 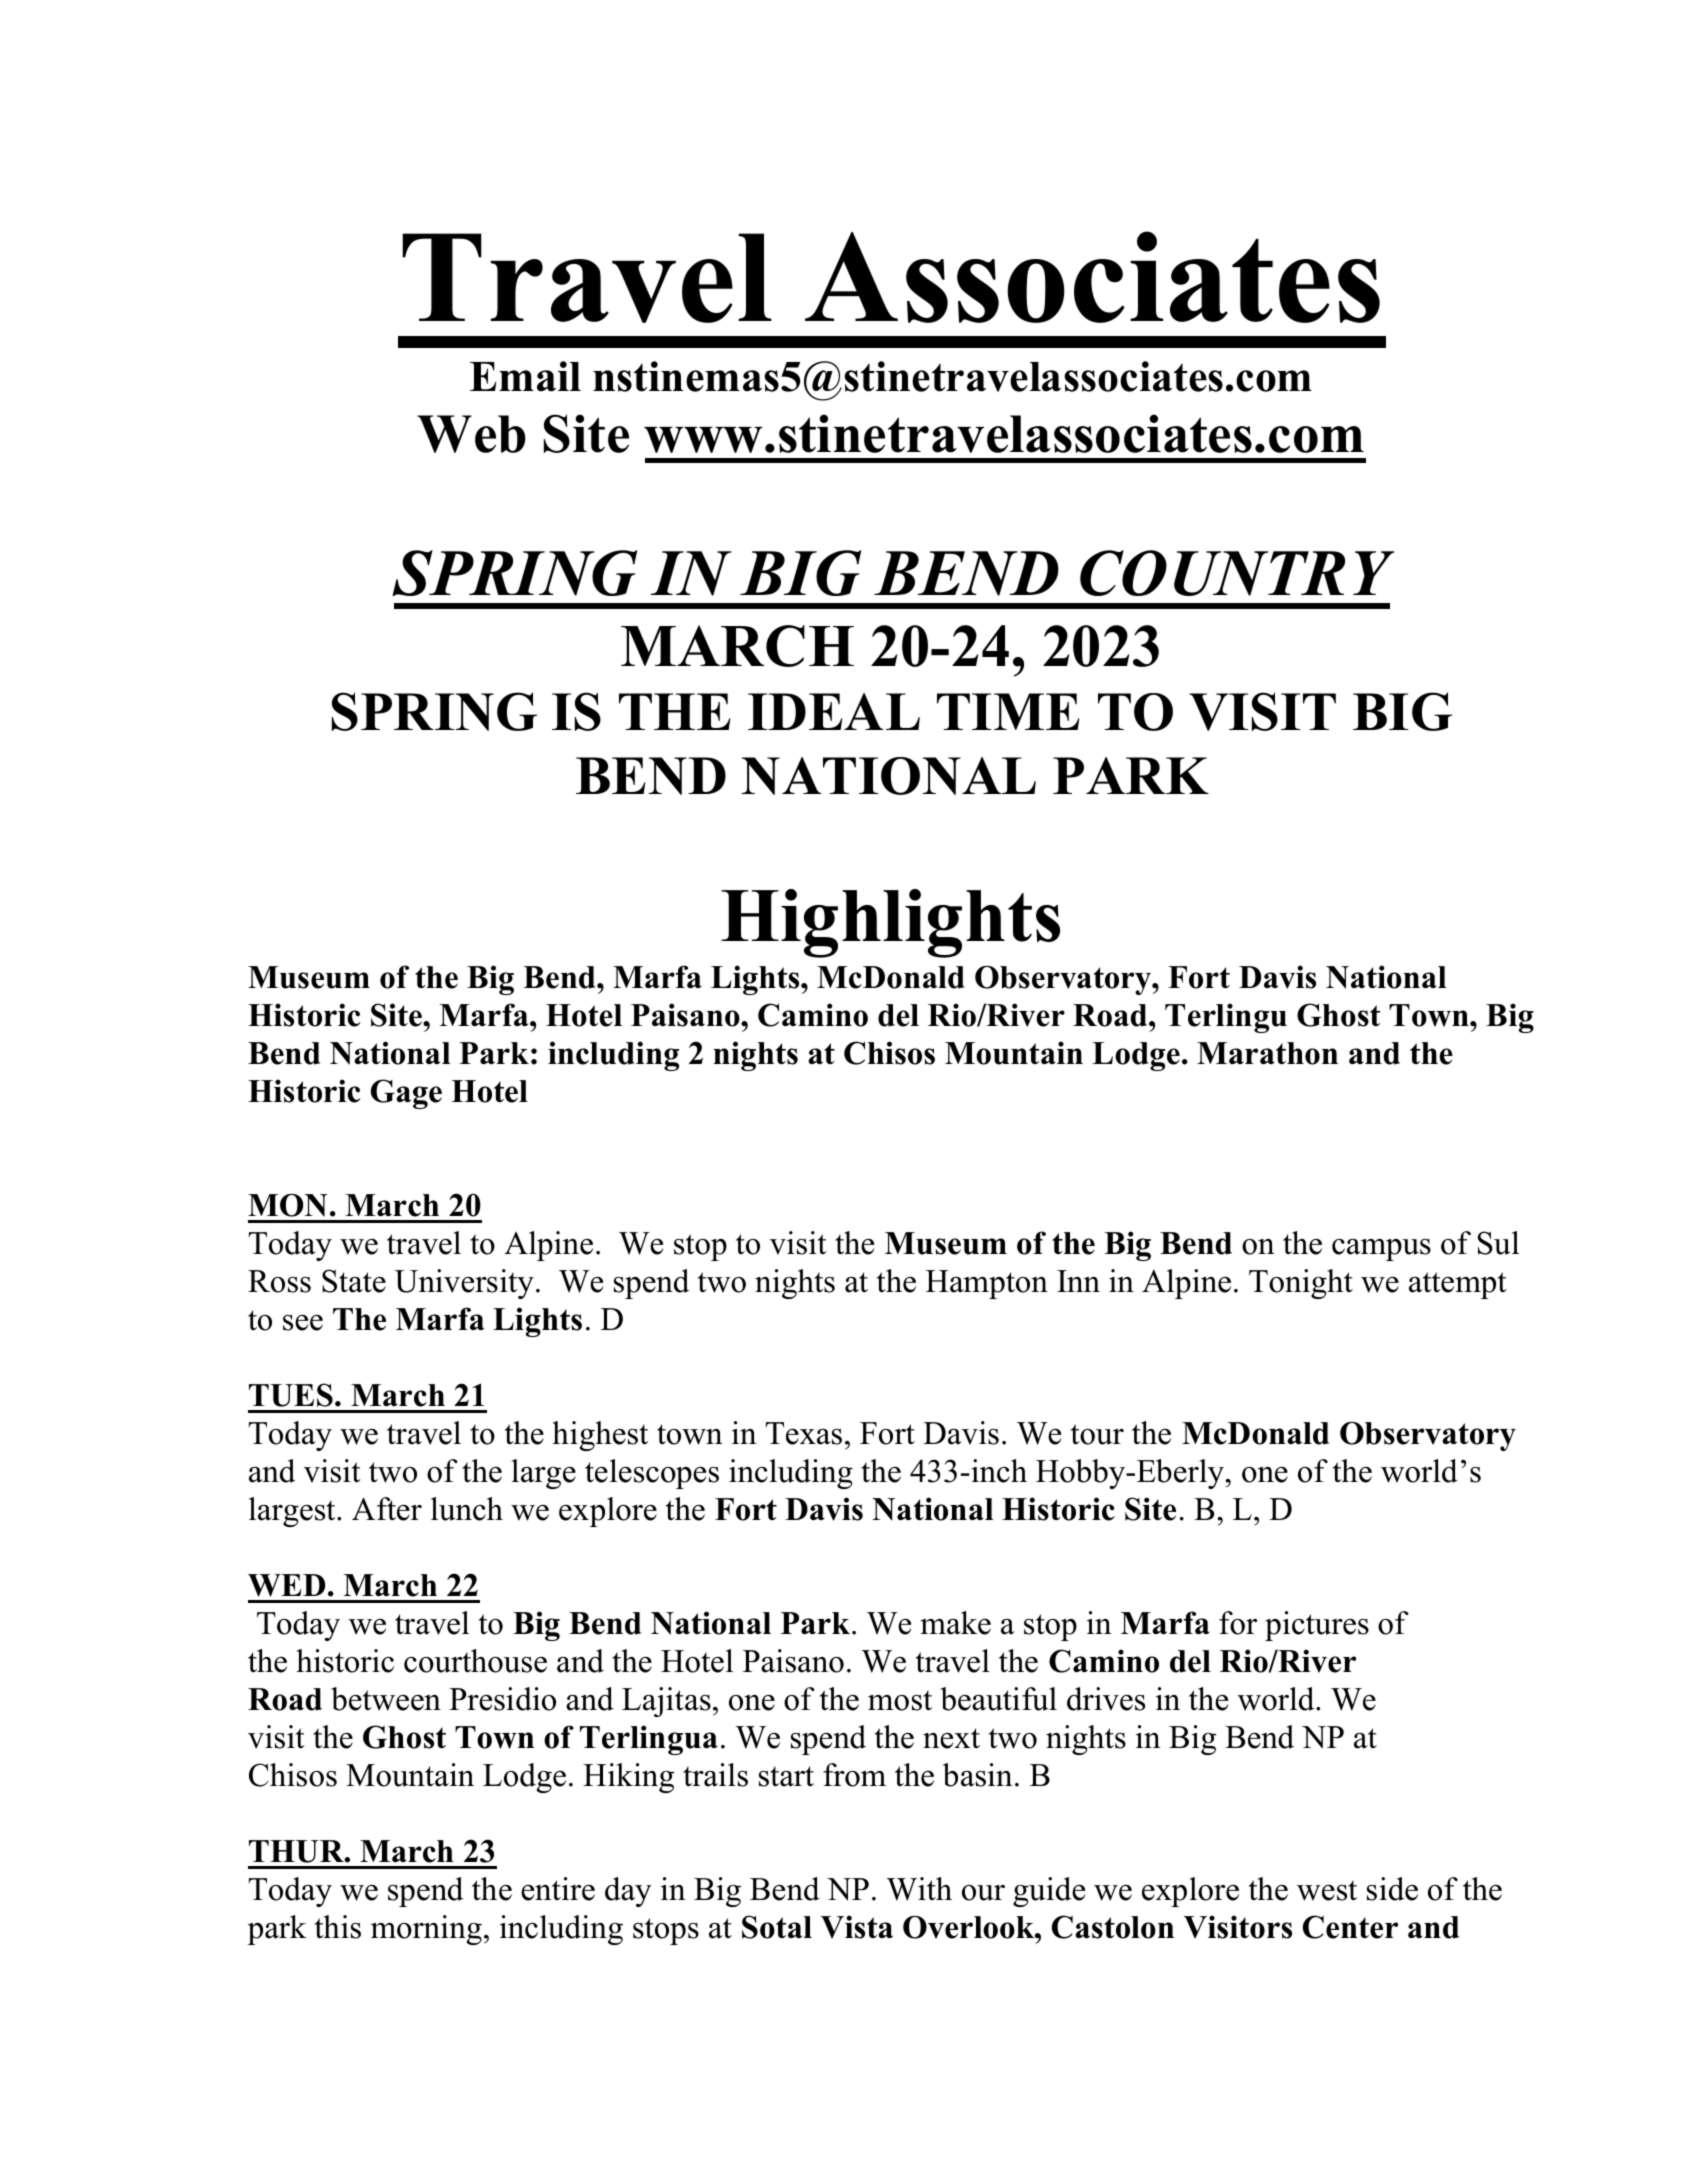 I want to click on Texas, so click(x=803, y=1433).
